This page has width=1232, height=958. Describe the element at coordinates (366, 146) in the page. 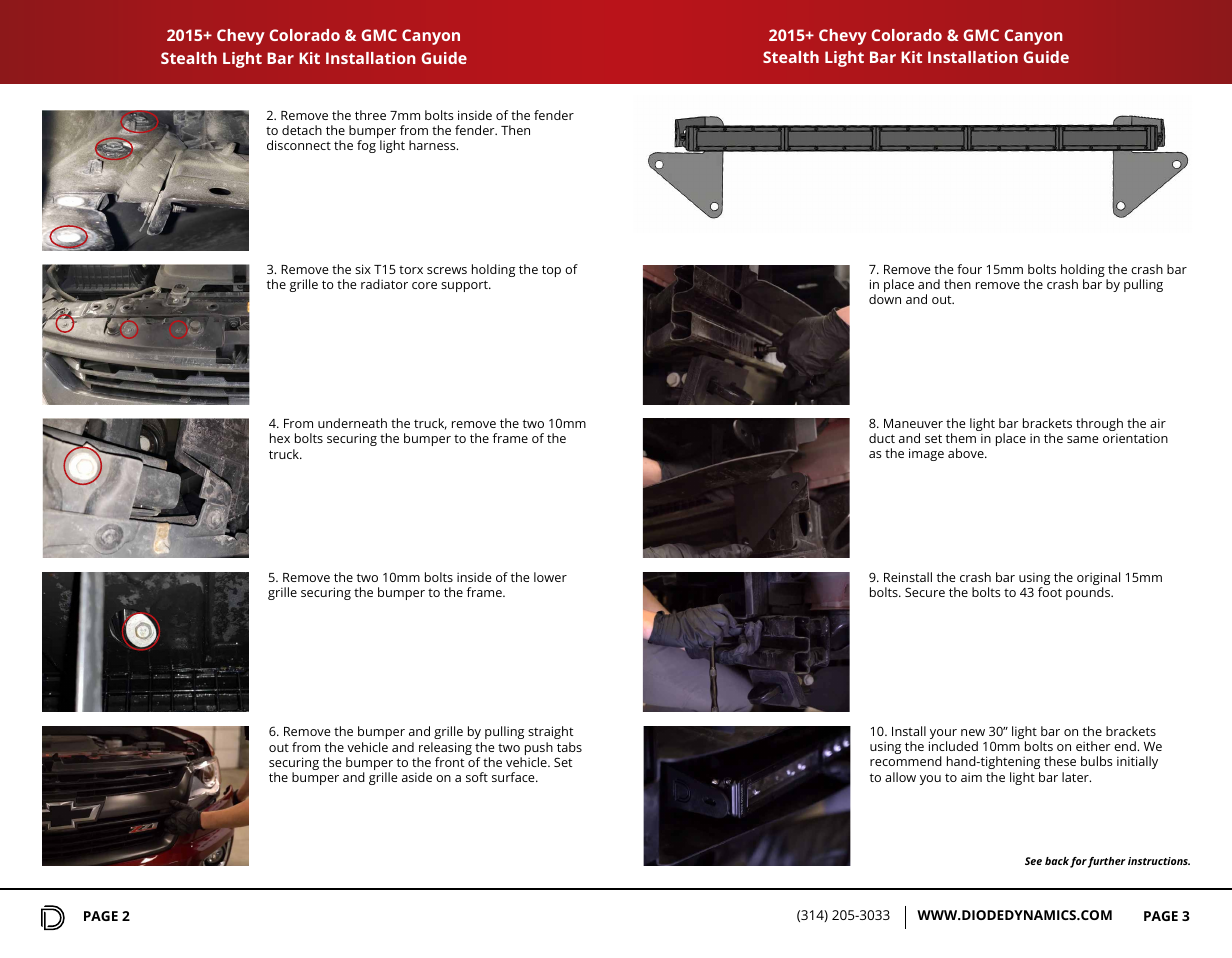

I see `fog` at that location.
